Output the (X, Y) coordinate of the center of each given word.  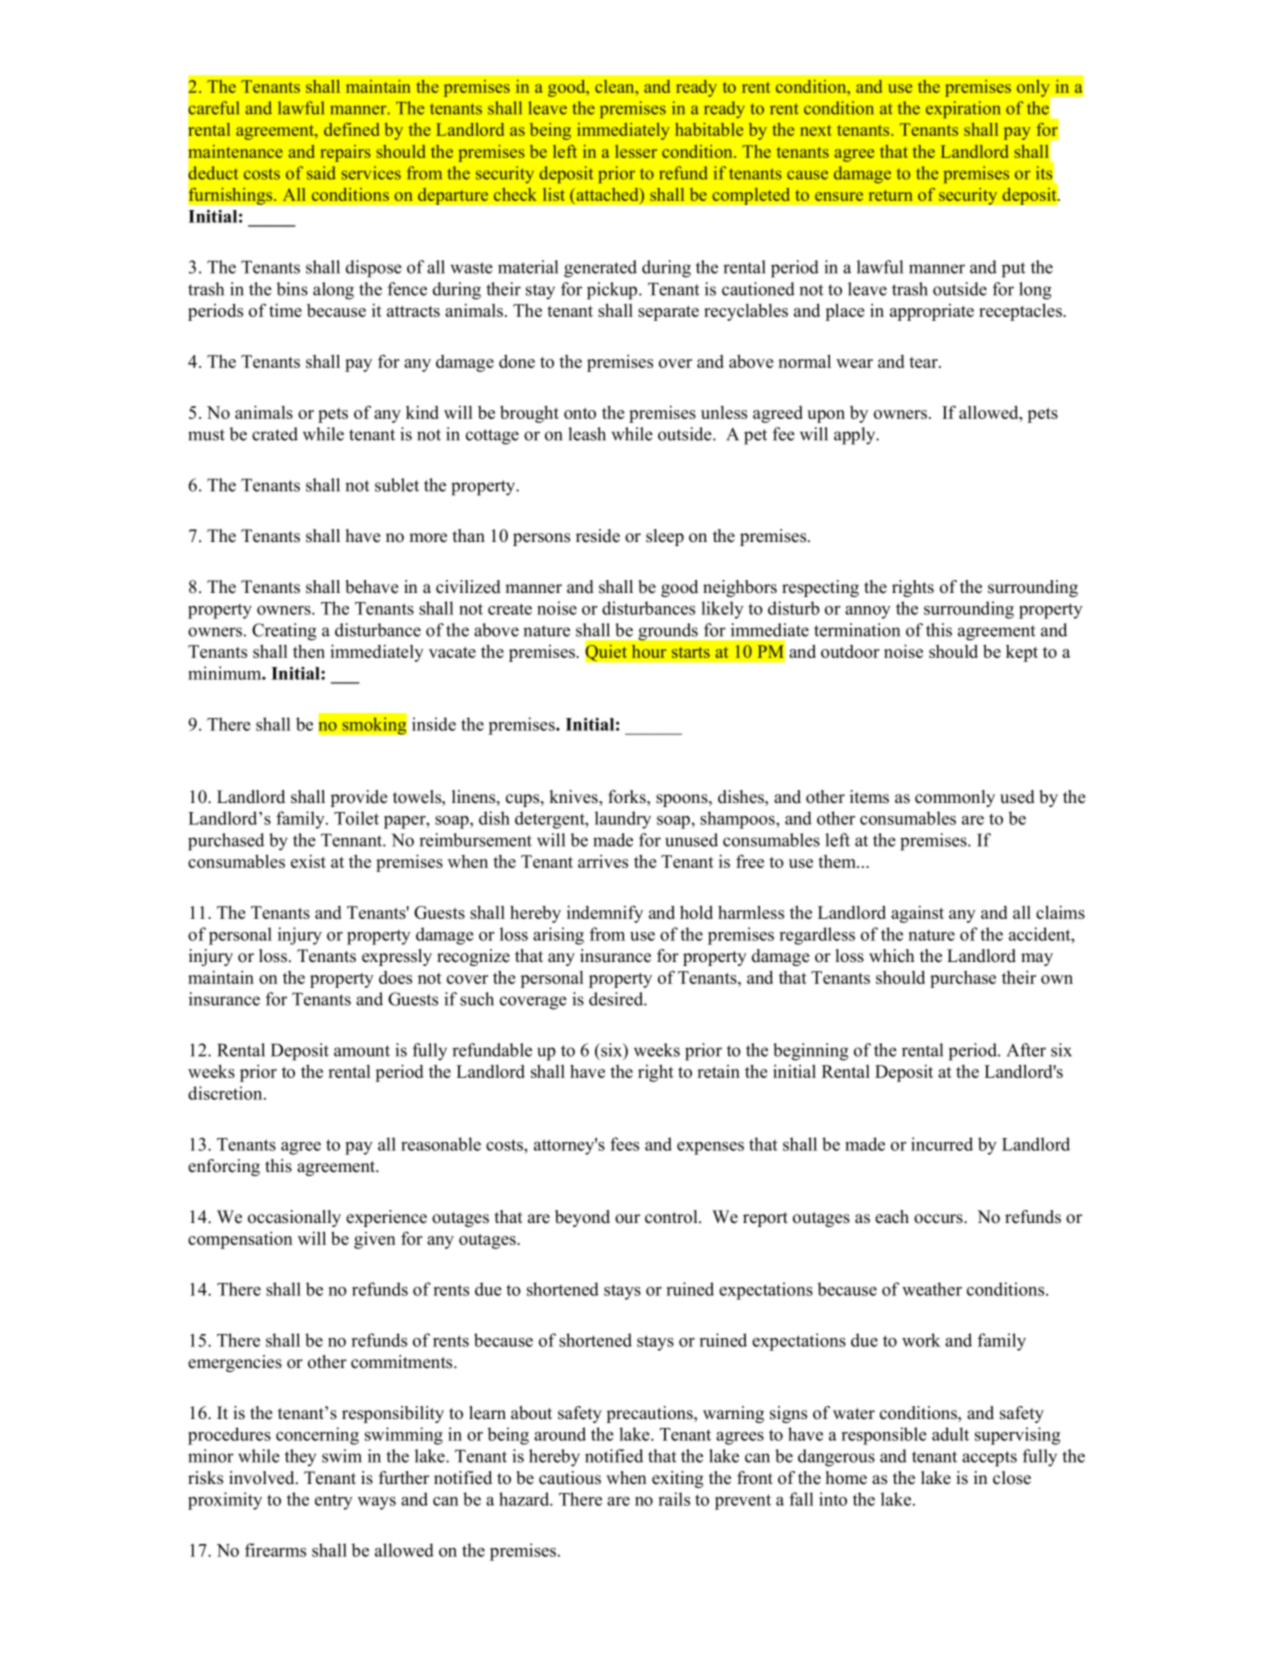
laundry (623, 820)
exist (308, 861)
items (869, 797)
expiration (963, 109)
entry (334, 1502)
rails (674, 1499)
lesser (636, 151)
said (321, 173)
